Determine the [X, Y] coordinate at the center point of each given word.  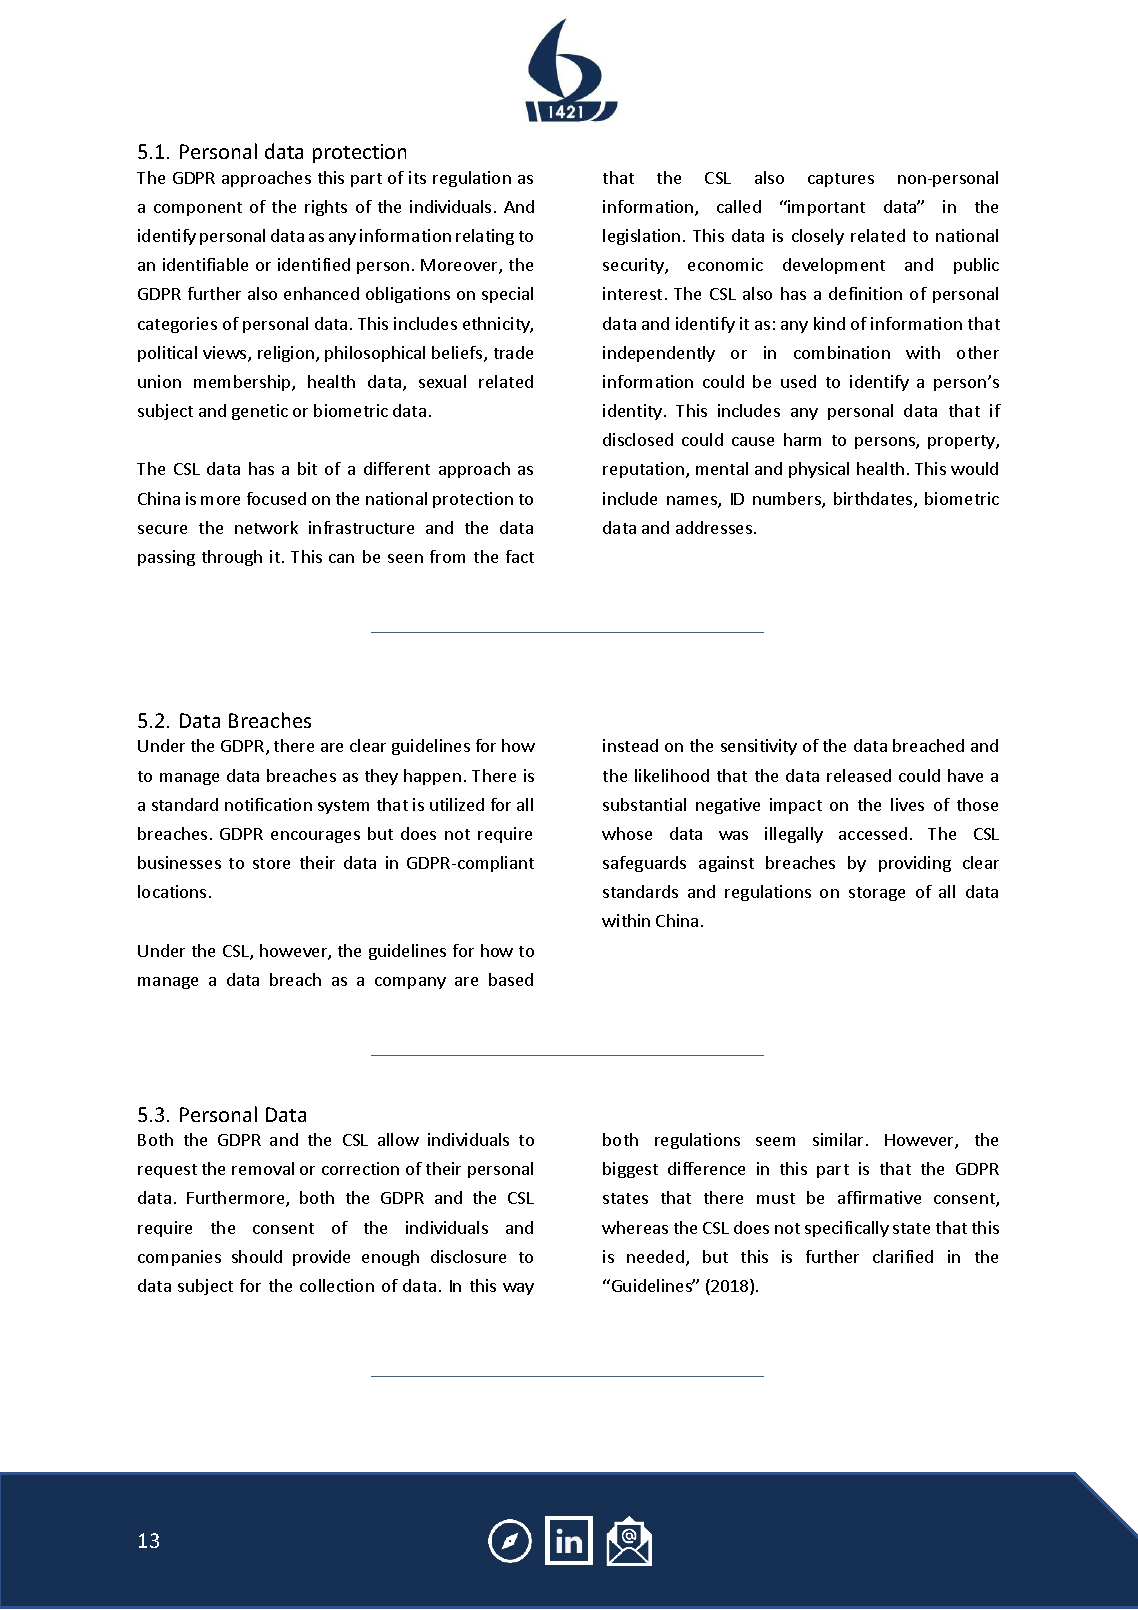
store [271, 863]
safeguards [644, 864]
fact [520, 556]
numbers [788, 500]
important [825, 208]
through [232, 558]
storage [877, 894]
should [257, 1256]
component [198, 209]
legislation [641, 237]
